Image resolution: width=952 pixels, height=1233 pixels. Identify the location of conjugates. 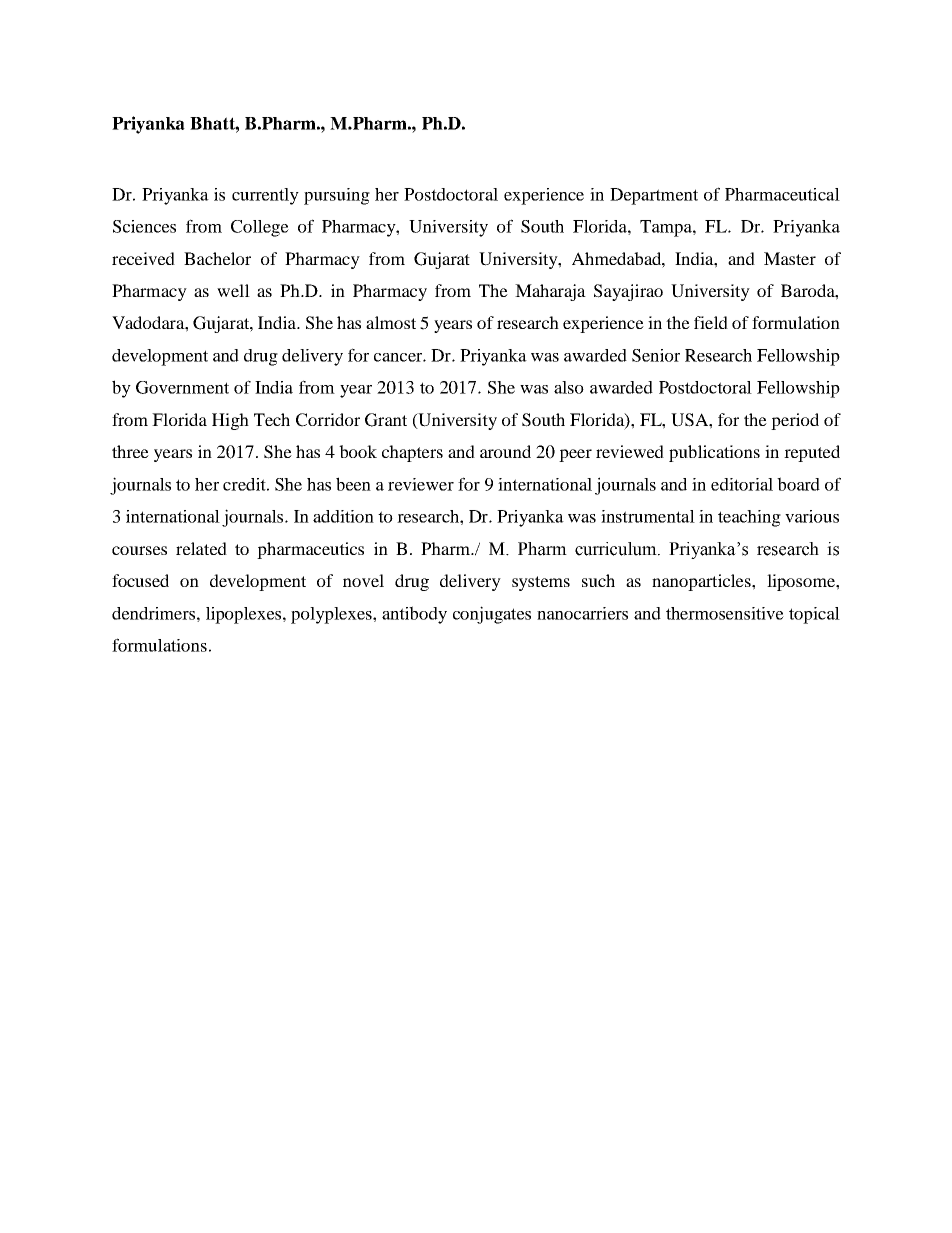
(492, 615).
